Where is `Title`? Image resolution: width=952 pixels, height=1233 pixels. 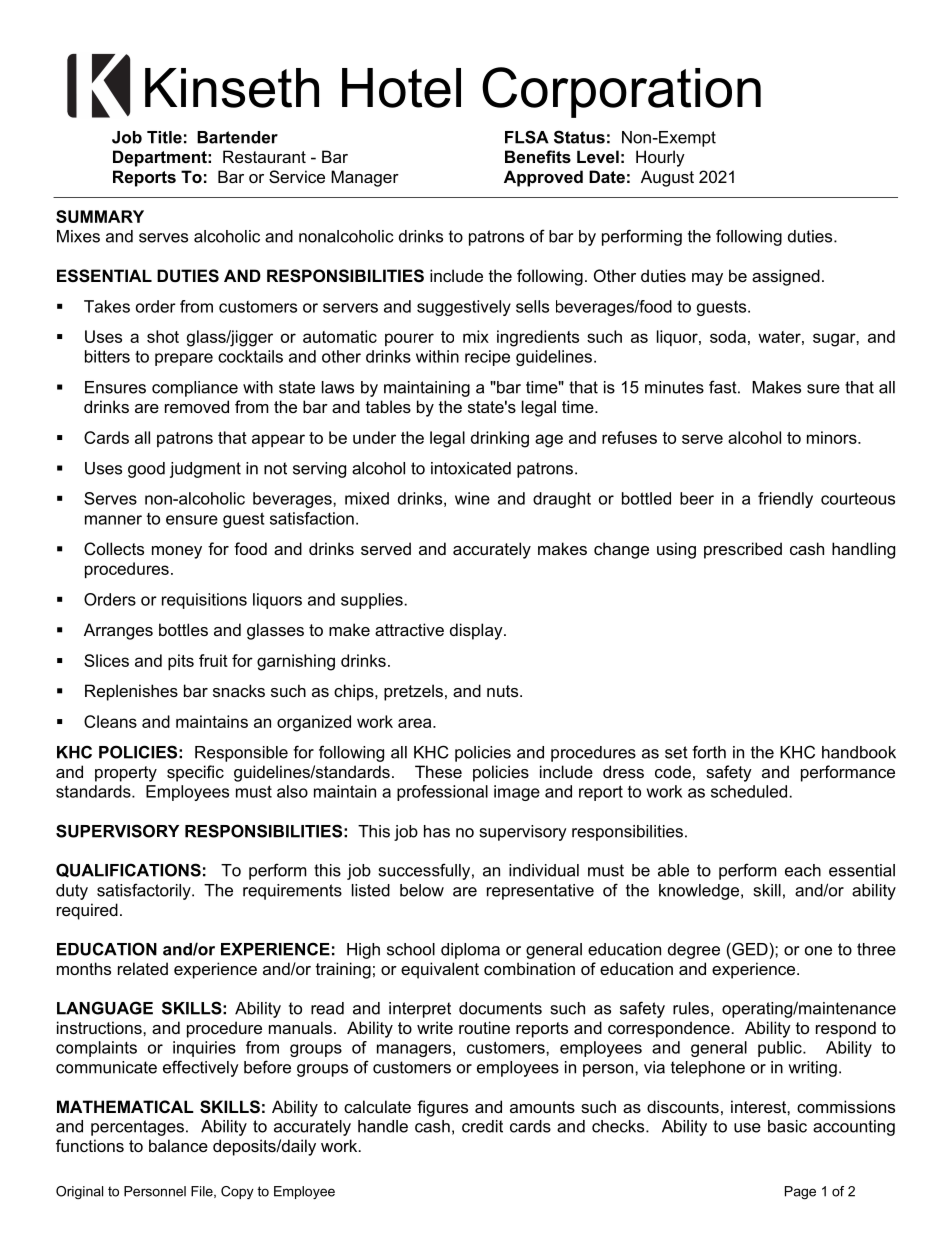 Title is located at coordinates (164, 137).
